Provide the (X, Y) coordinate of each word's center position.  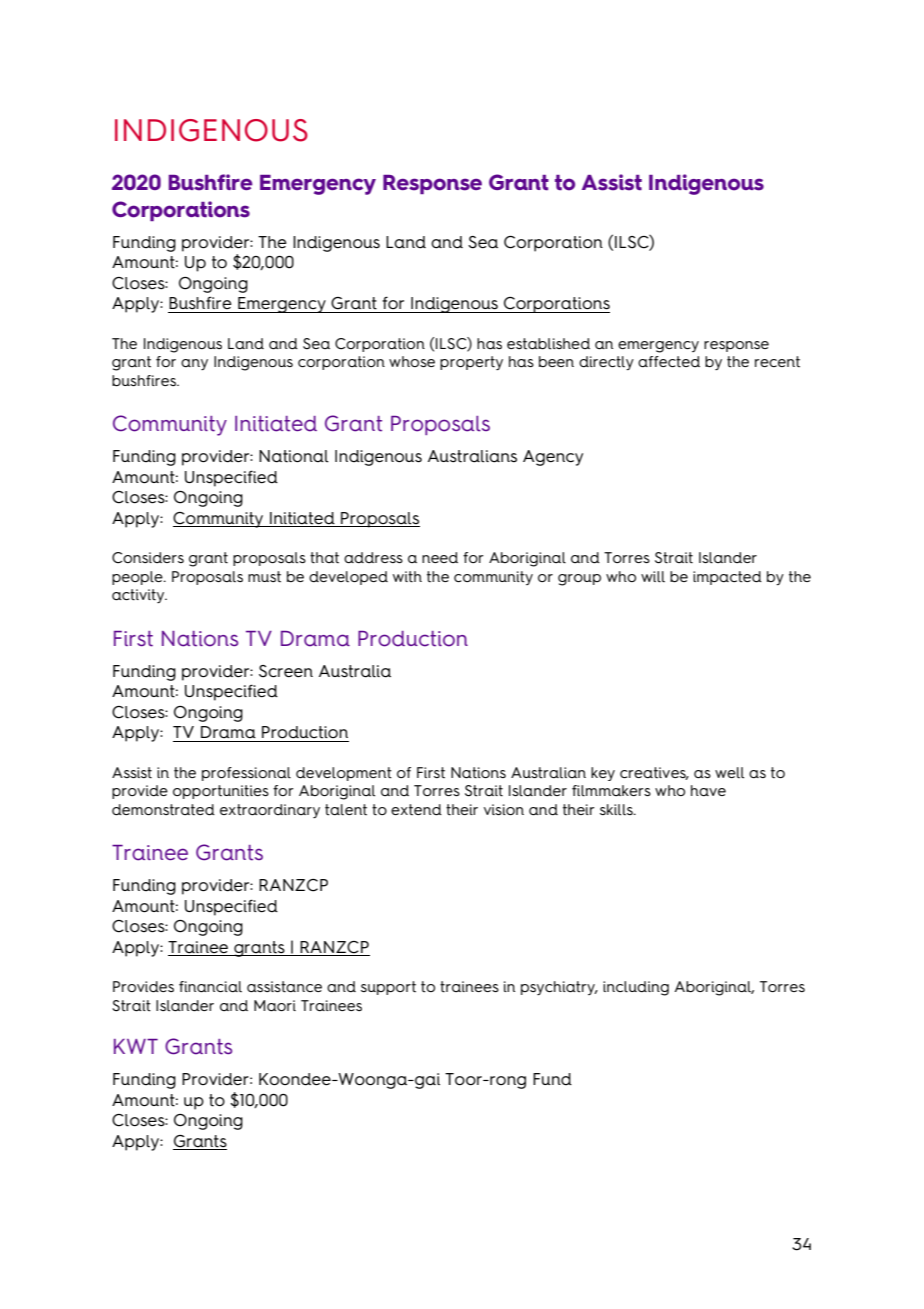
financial (210, 987)
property (471, 363)
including (636, 988)
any (194, 364)
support (388, 988)
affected (669, 362)
